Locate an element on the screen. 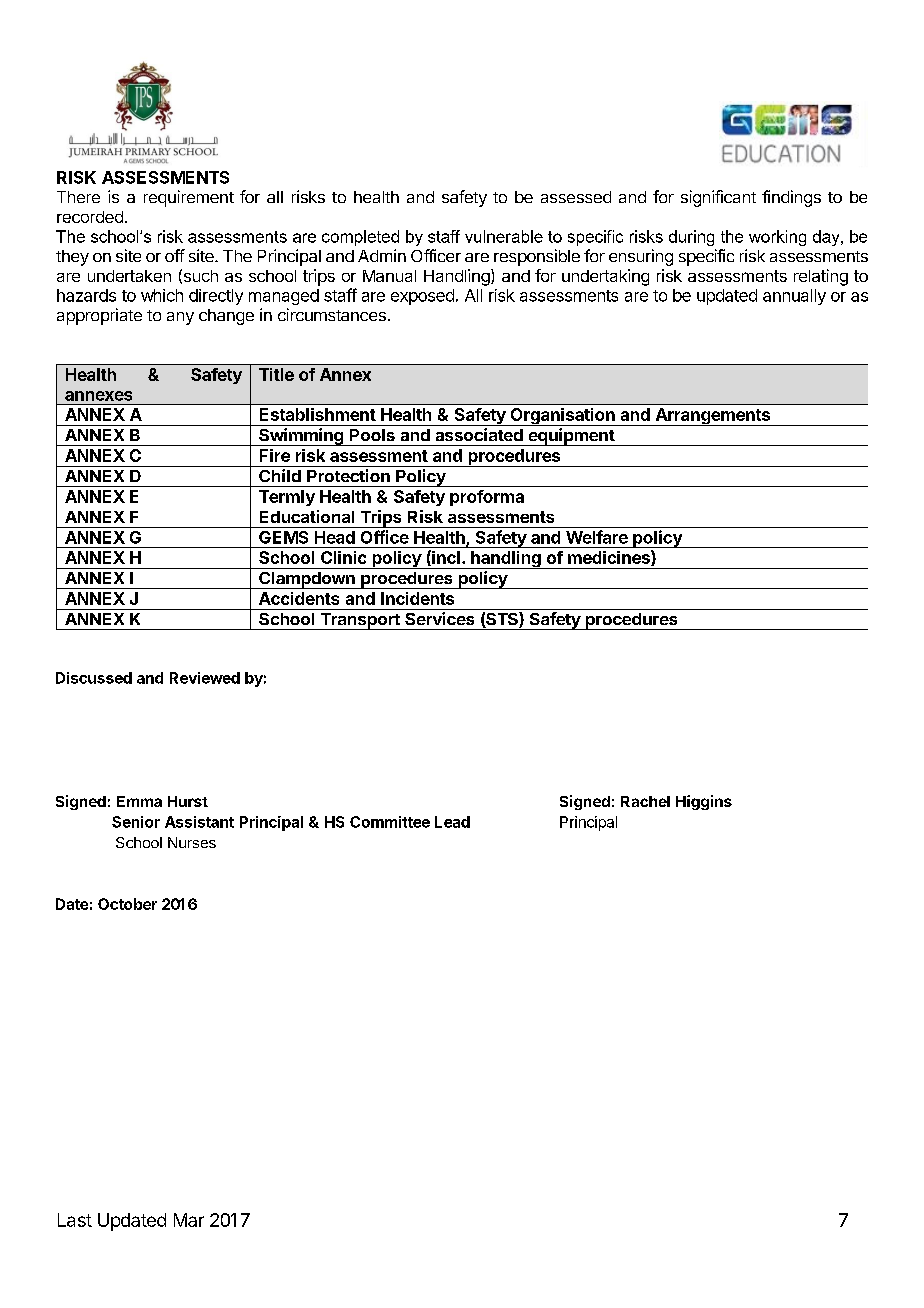  vulnerable is located at coordinates (504, 236).
